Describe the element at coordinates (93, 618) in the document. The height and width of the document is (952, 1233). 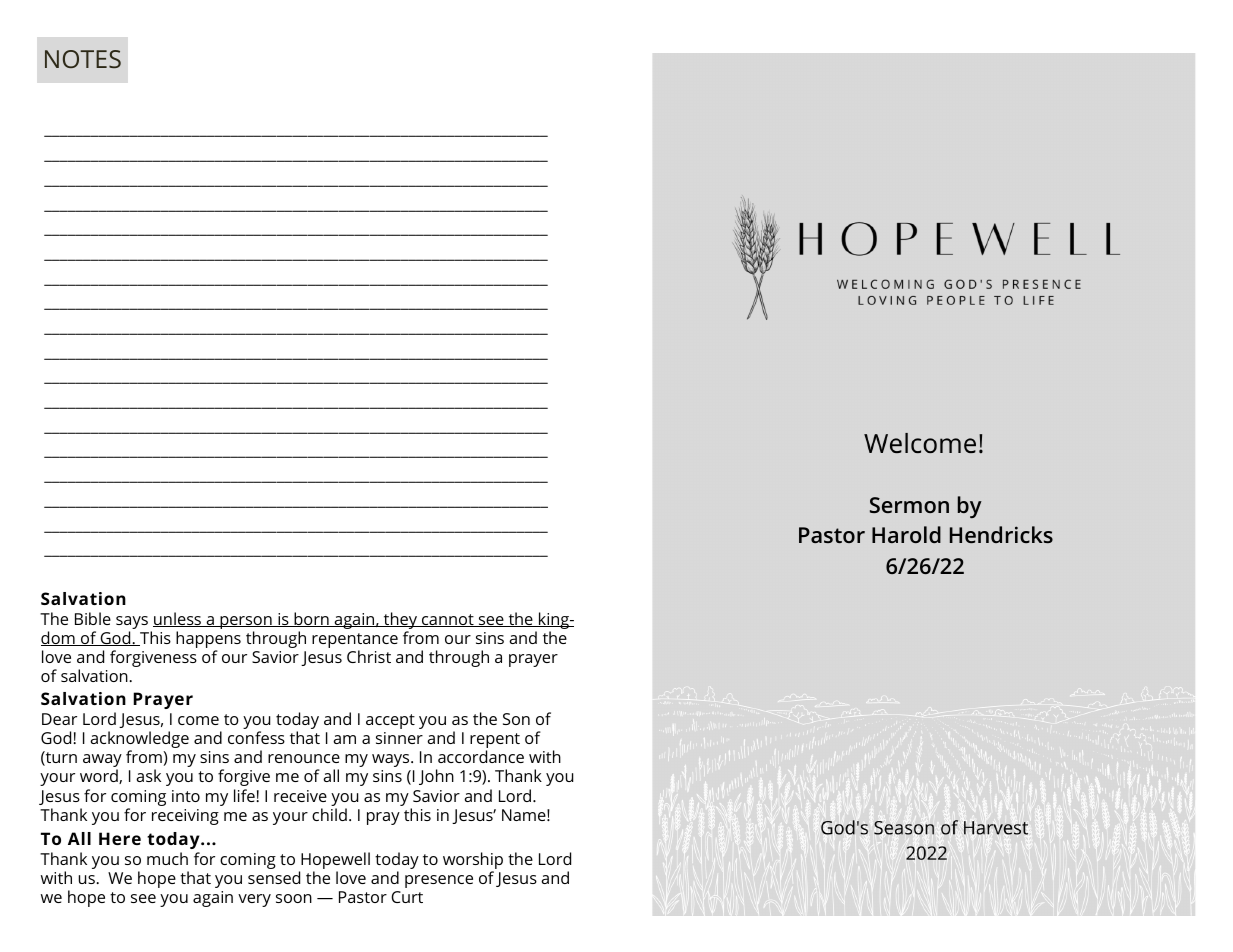
I see `Bible` at that location.
